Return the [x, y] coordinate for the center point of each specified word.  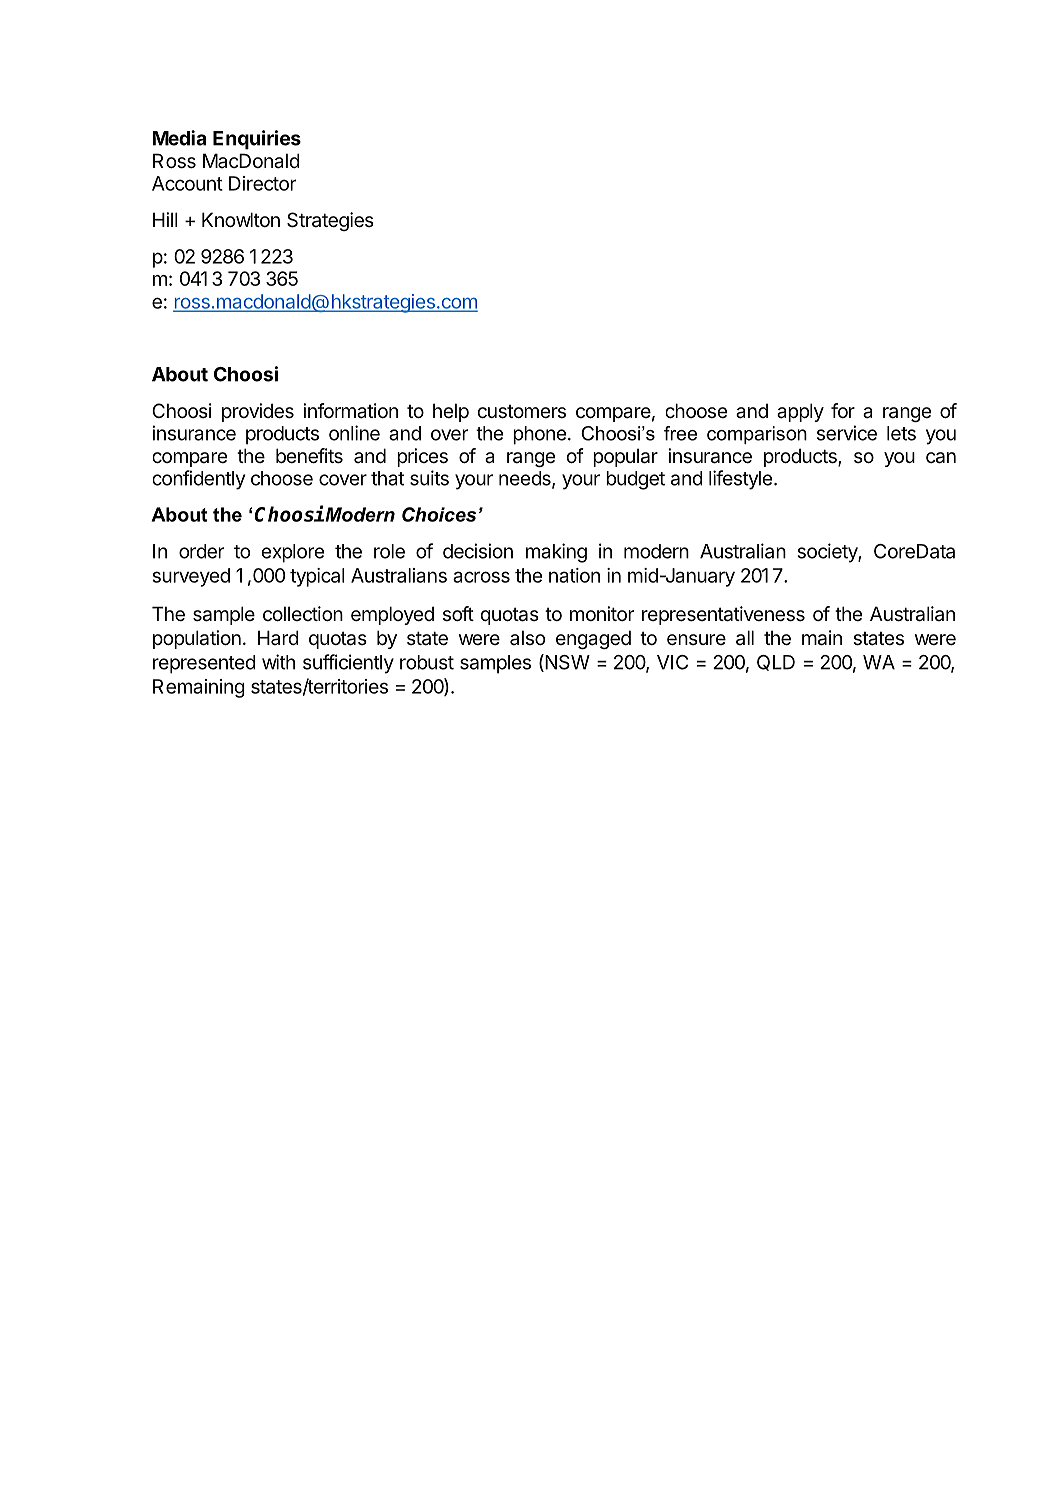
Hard [278, 637]
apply [800, 412]
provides [258, 412]
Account [187, 183]
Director [262, 183]
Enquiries [257, 140]
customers [521, 411]
